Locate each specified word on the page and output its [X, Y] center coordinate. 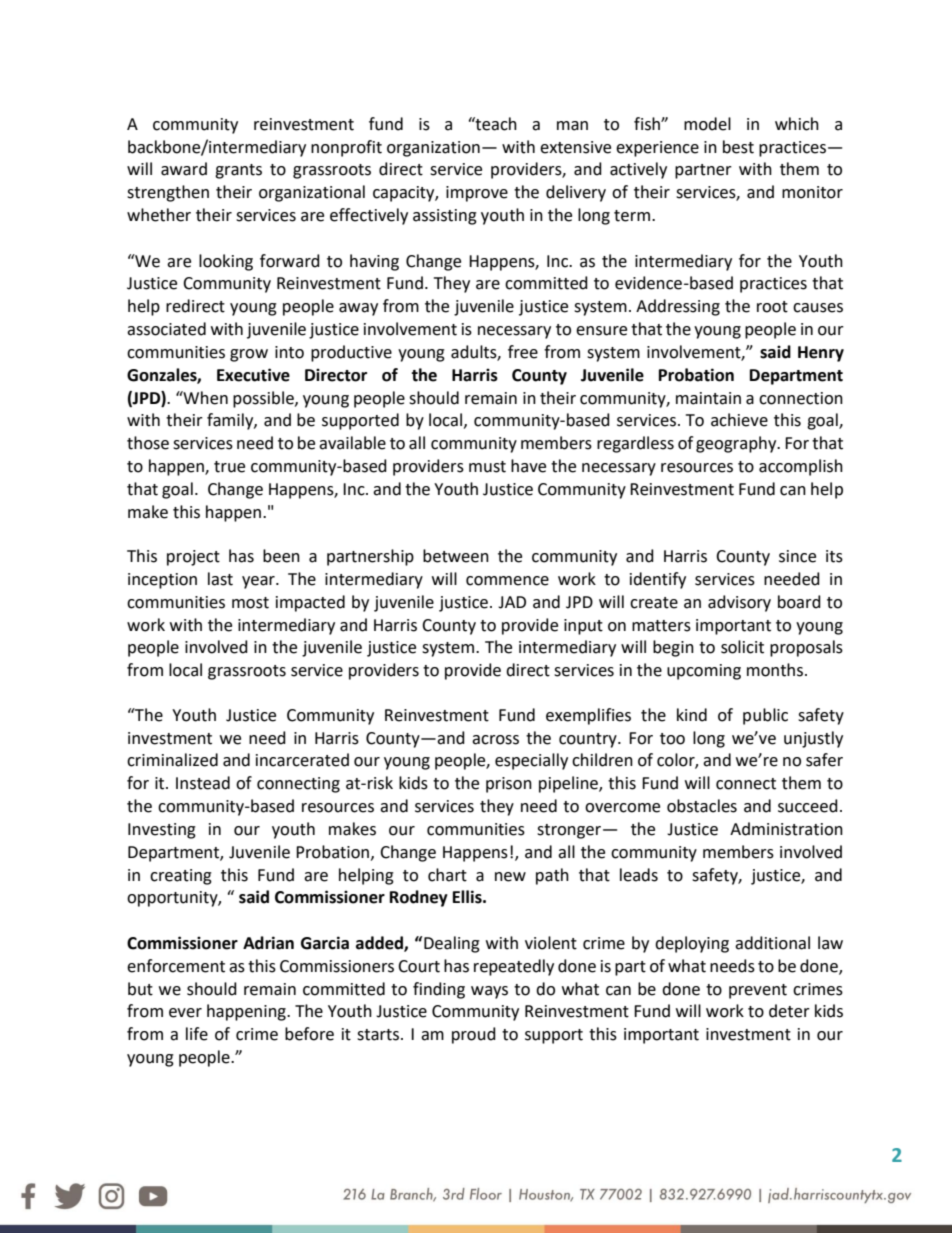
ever [185, 1013]
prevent [758, 991]
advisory [739, 603]
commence [507, 581]
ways [489, 992]
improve [477, 194]
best [738, 147]
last [220, 579]
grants [238, 171]
